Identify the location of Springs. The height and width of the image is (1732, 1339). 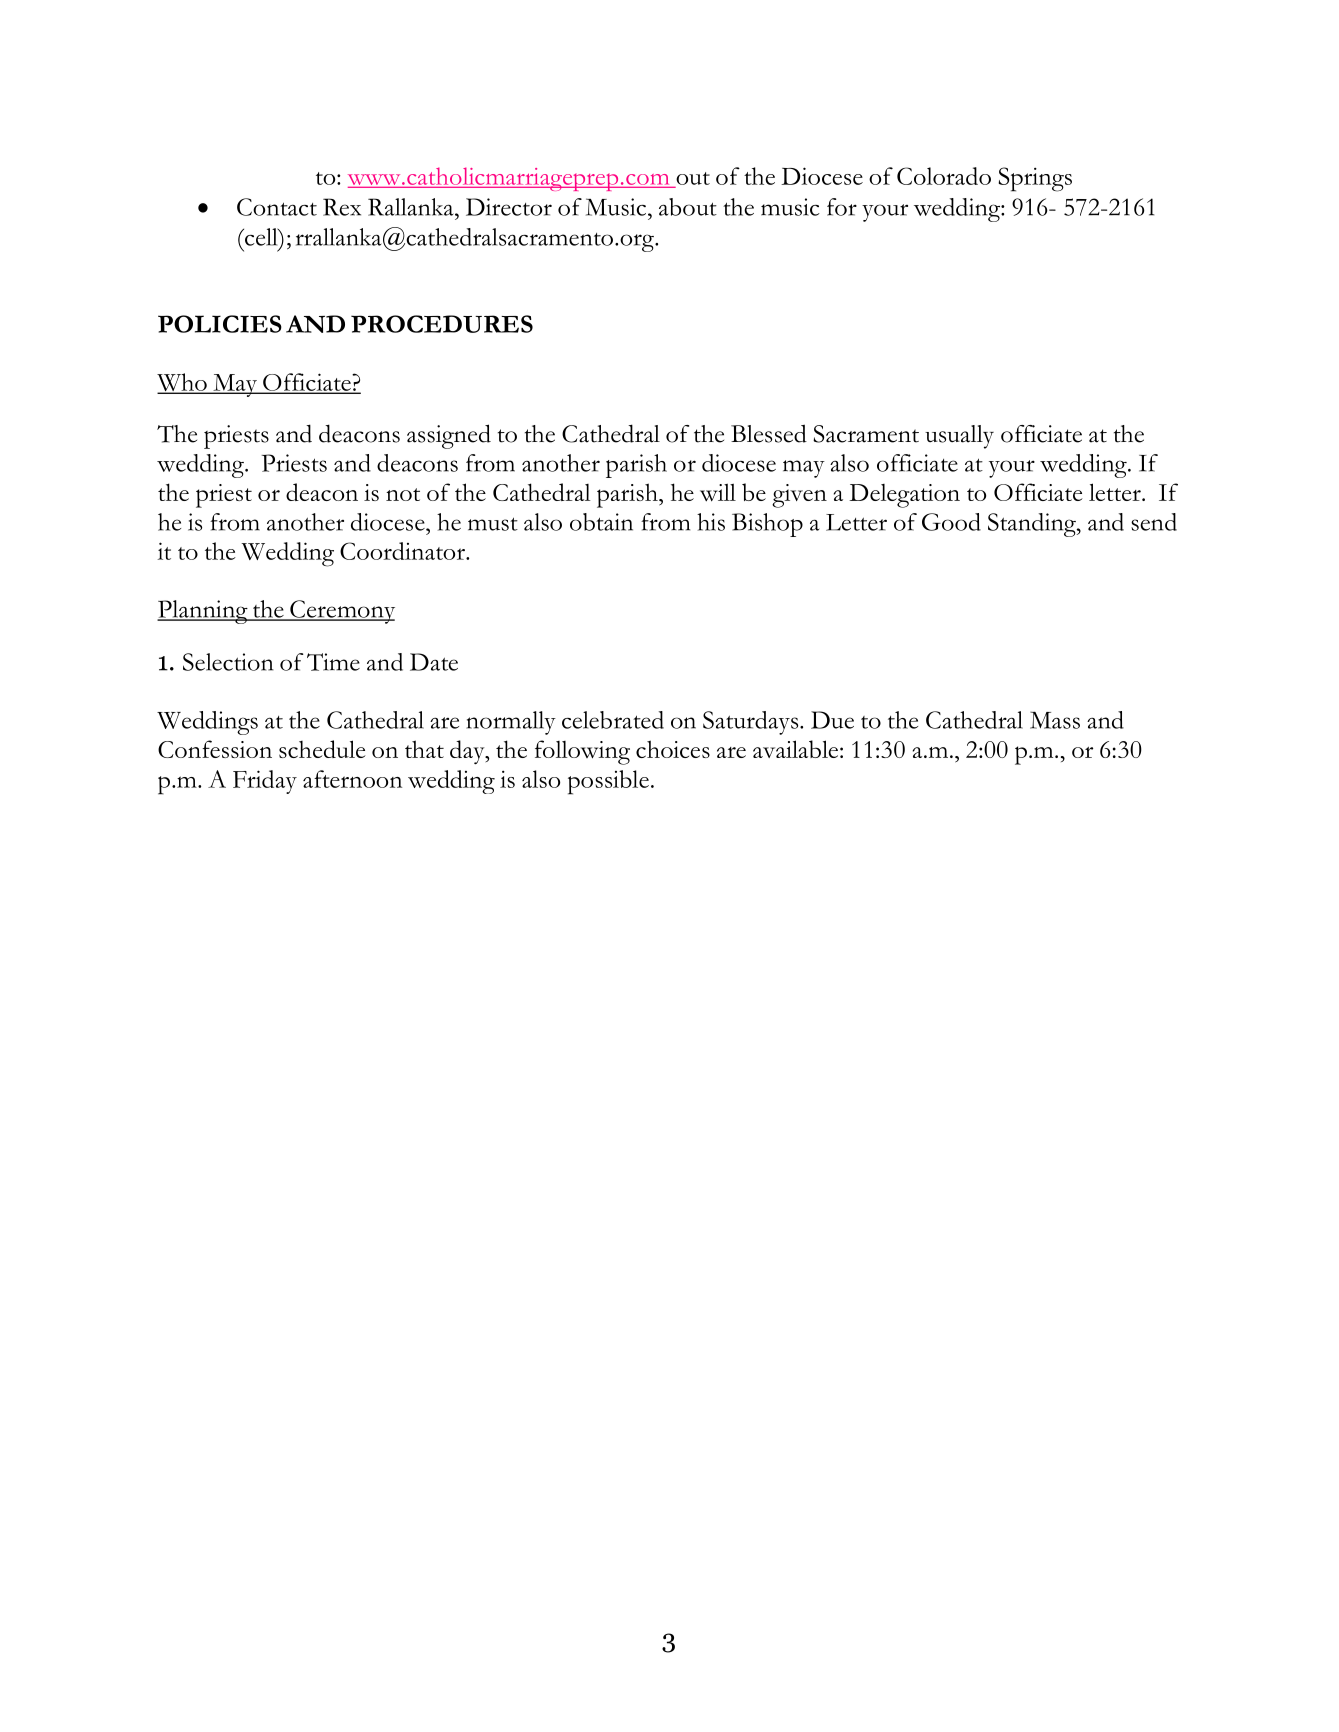
(1035, 179).
